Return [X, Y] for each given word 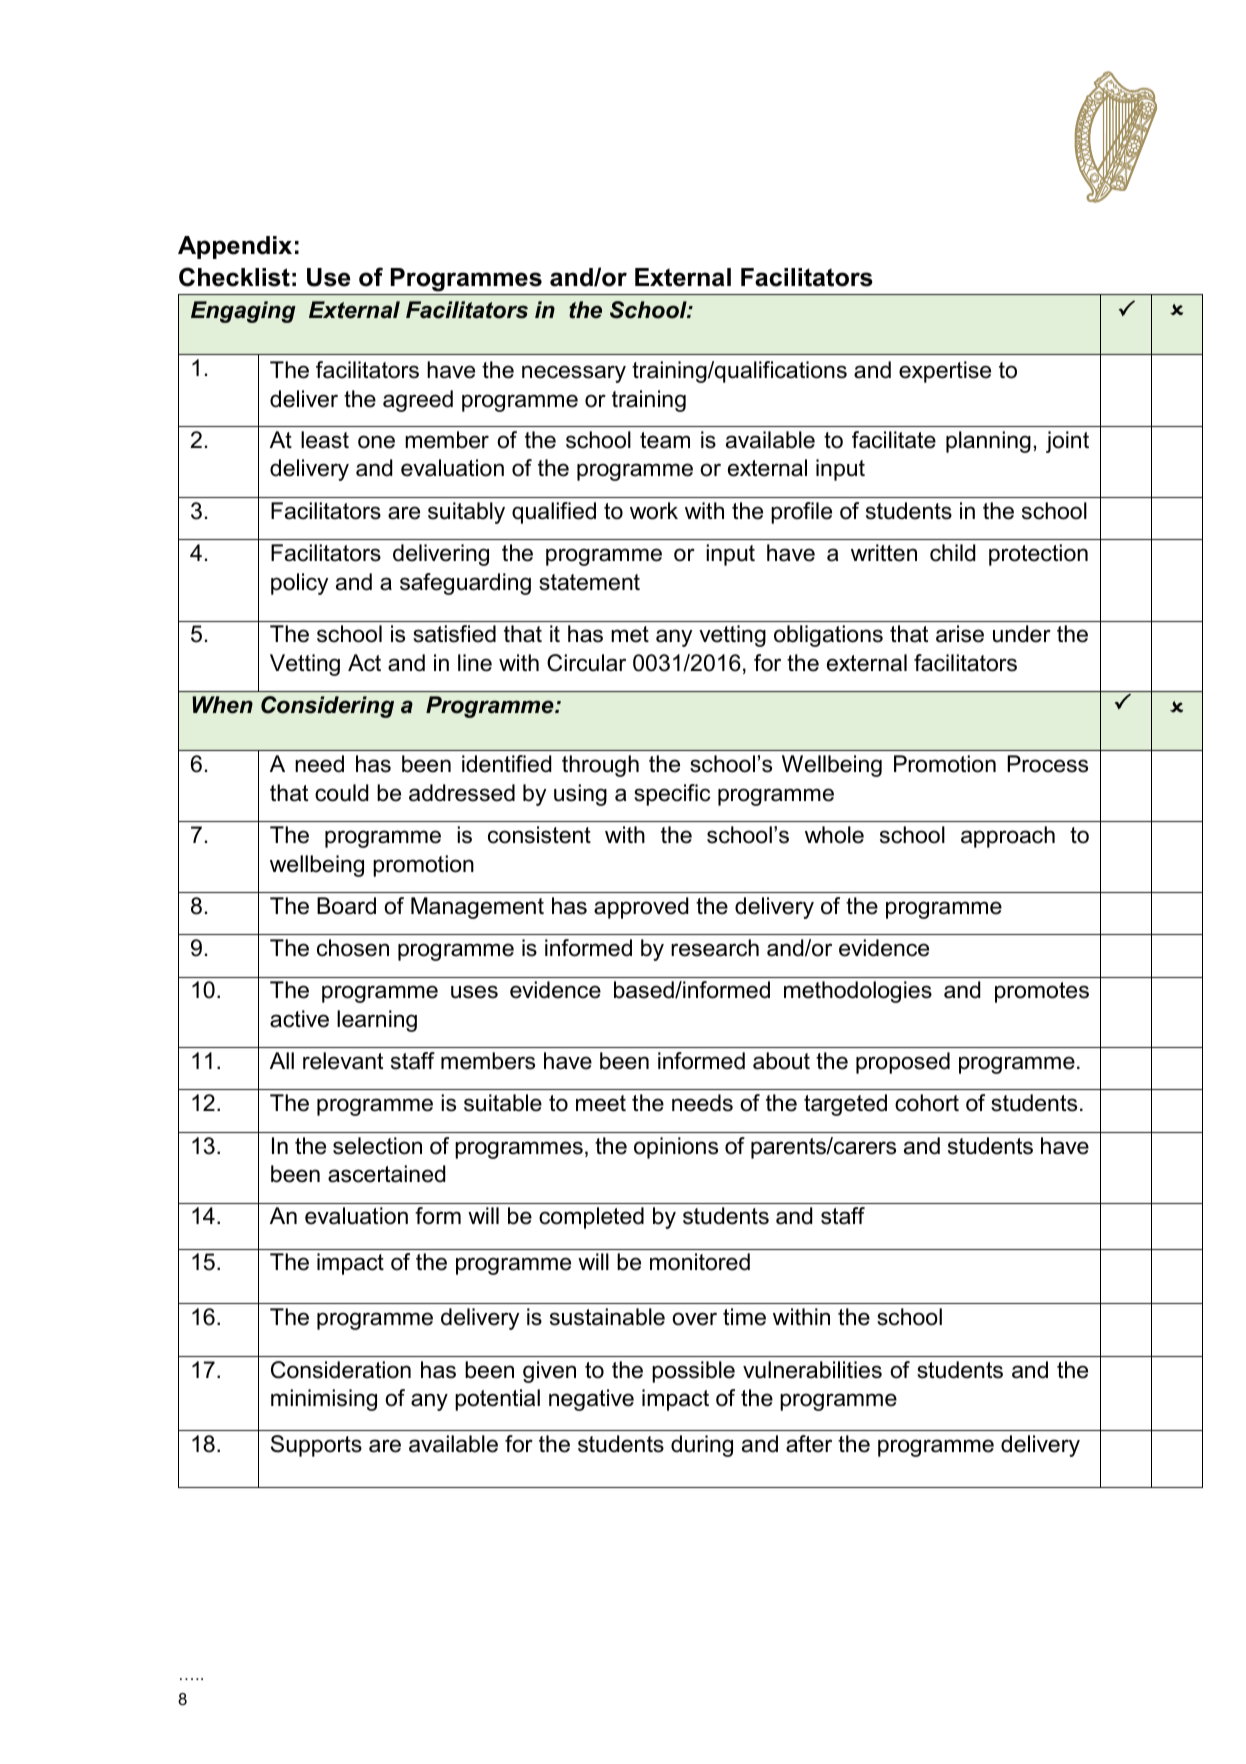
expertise [945, 372]
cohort [927, 1103]
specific [672, 795]
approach [1008, 837]
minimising [324, 1400]
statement [589, 582]
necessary [574, 374]
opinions [676, 1148]
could [341, 793]
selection [377, 1146]
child [952, 553]
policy [299, 584]
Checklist [234, 277]
